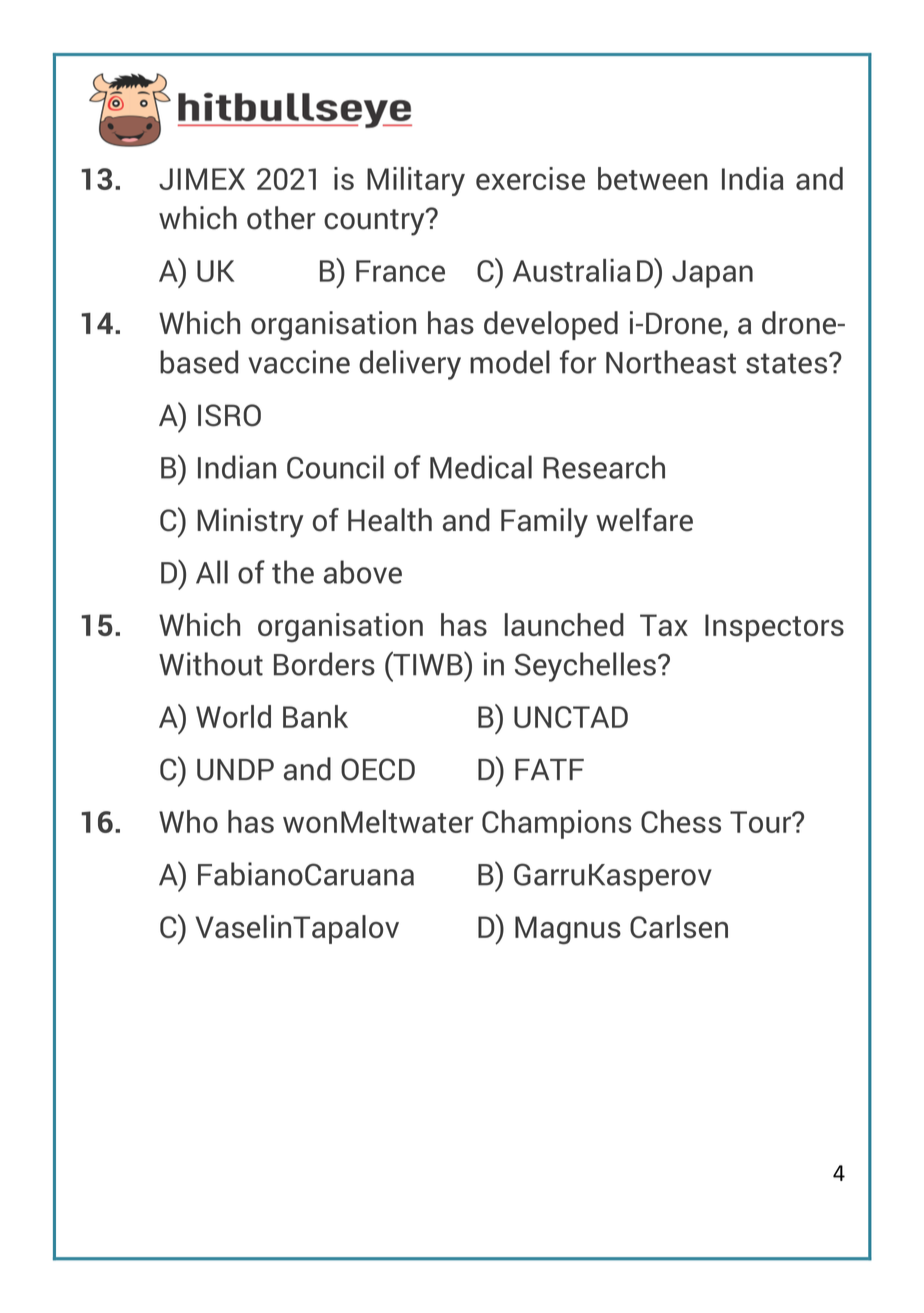 Image resolution: width=924 pixels, height=1313 pixels. I want to click on launched, so click(564, 624).
